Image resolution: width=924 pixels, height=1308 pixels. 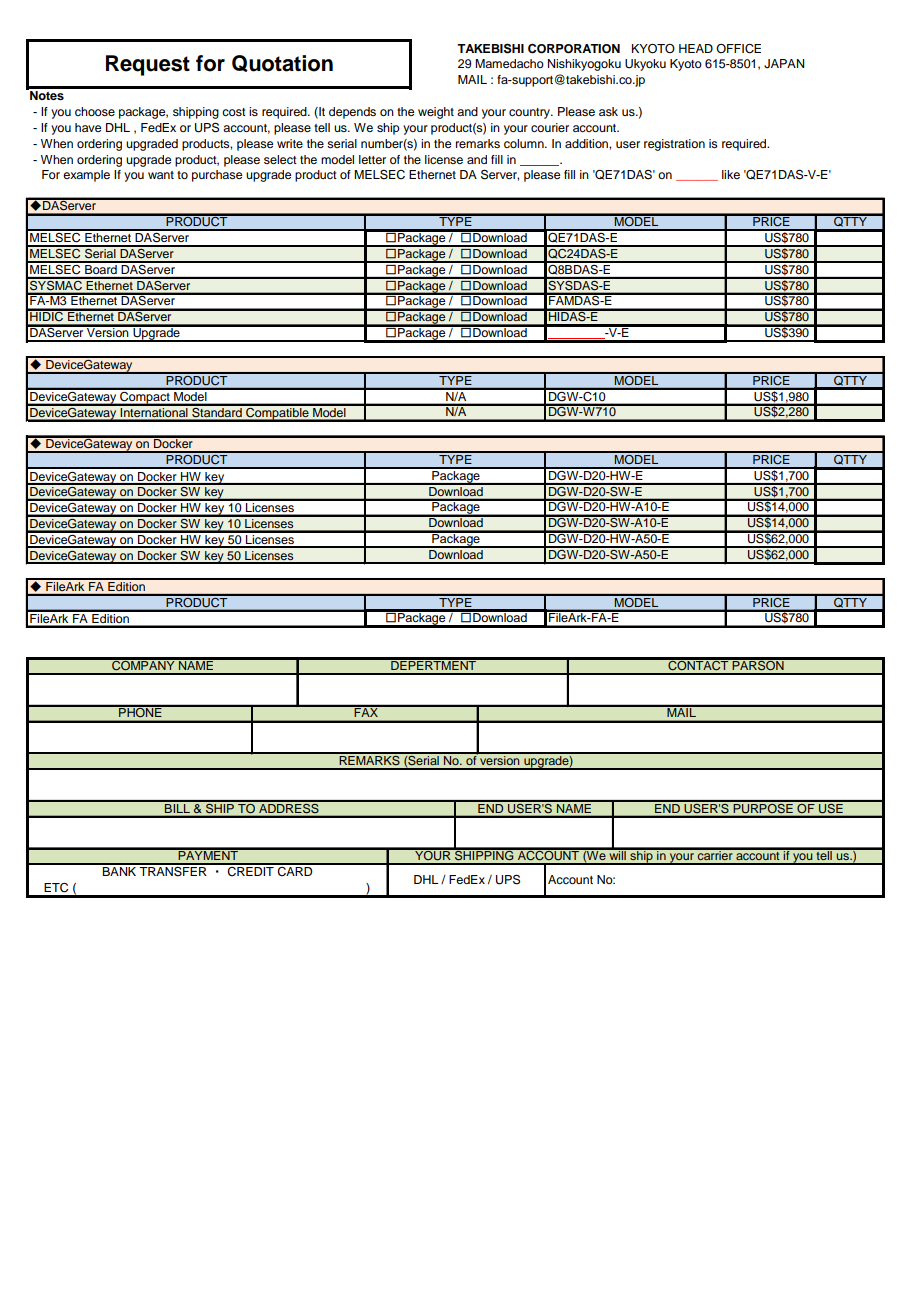 I want to click on weight, so click(x=436, y=113).
